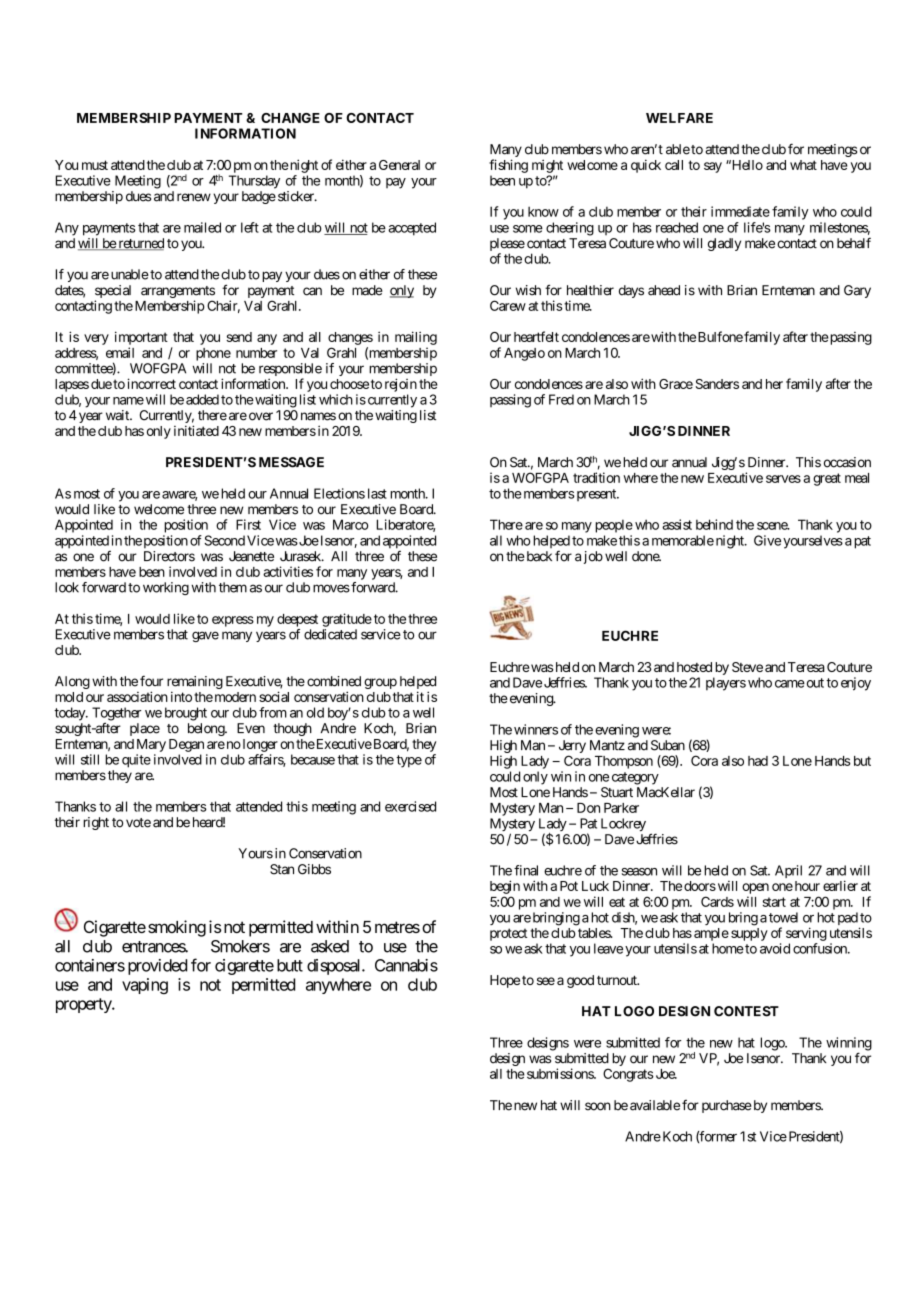 This page has height=1308, width=924. What do you see at coordinates (803, 165) in the page?
I see `what` at bounding box center [803, 165].
